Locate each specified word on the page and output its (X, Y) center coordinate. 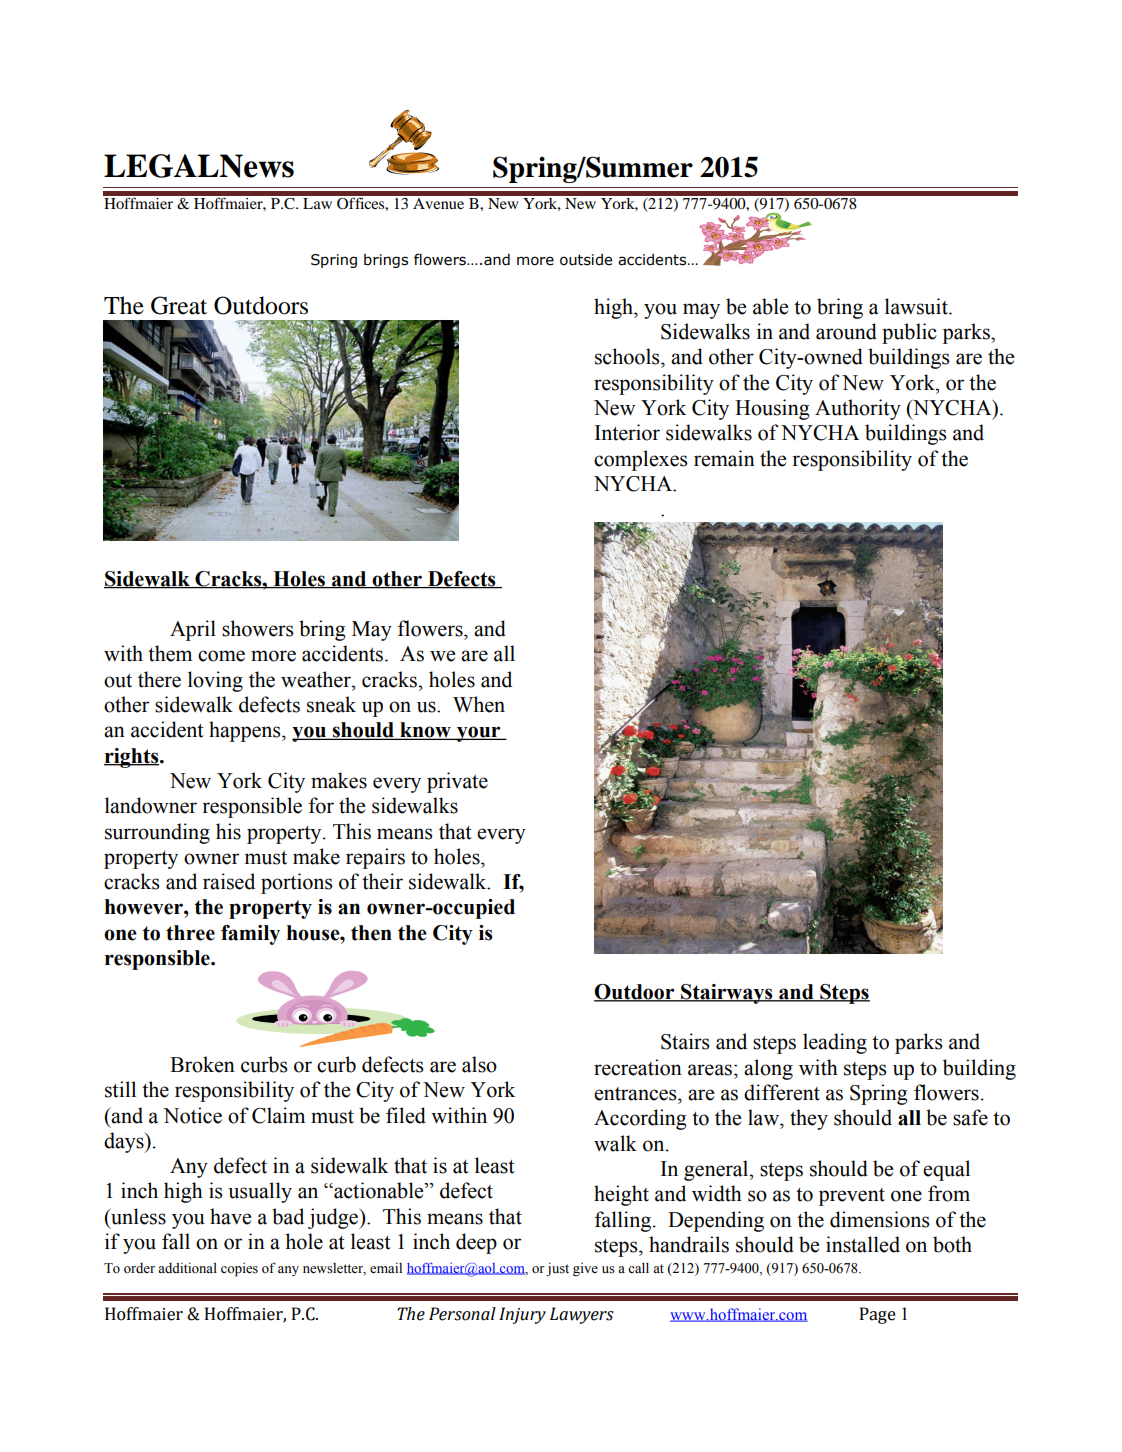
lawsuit (917, 306)
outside (586, 259)
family (250, 935)
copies (239, 1270)
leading (835, 1043)
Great (179, 305)
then (371, 933)
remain (724, 458)
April (193, 630)
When (479, 704)
